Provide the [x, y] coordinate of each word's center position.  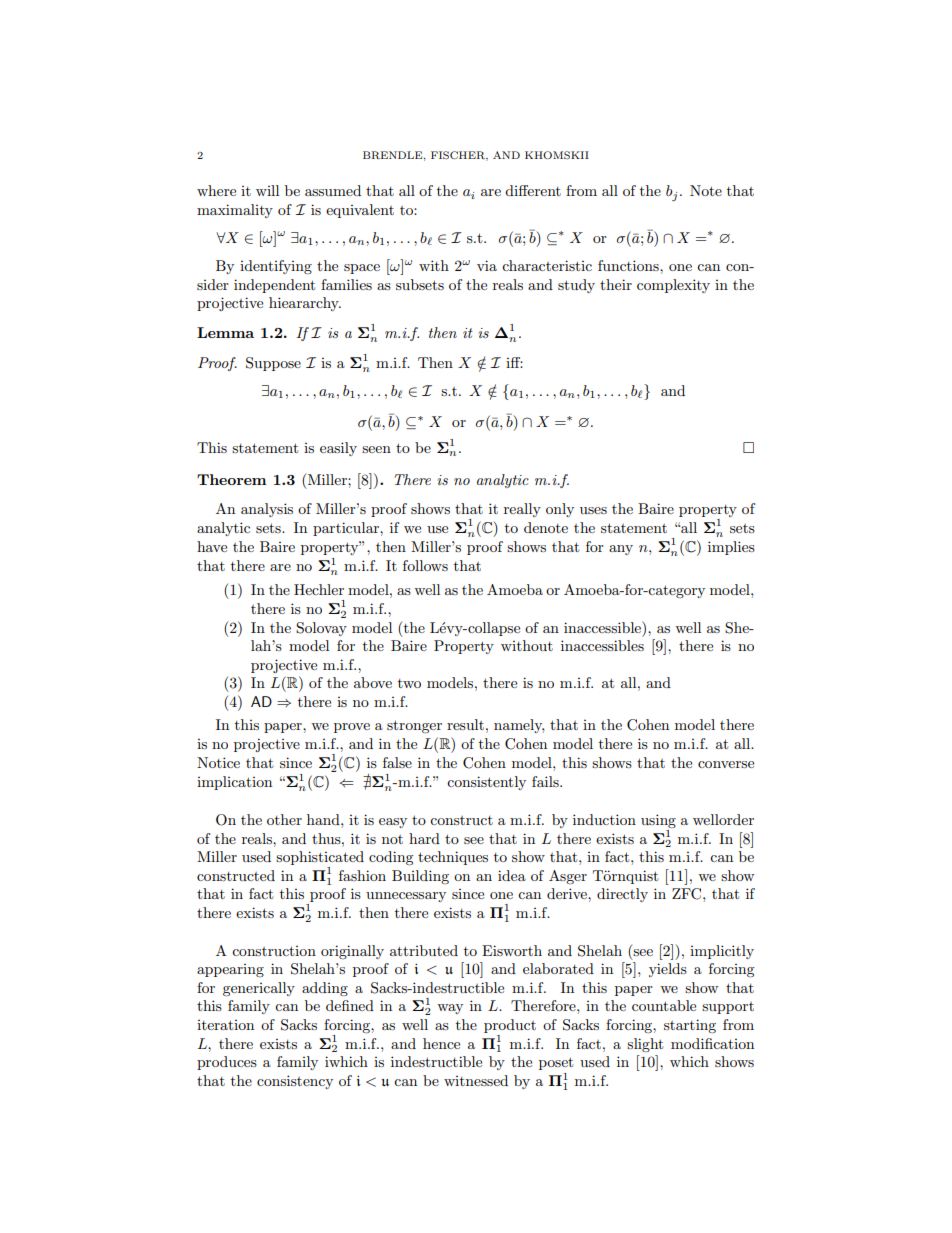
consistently [486, 783]
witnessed [476, 1080]
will [267, 190]
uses [593, 510]
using [658, 822]
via [487, 265]
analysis [267, 510]
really [522, 510]
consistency [295, 1082]
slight [645, 1045]
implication [234, 783]
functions [629, 265]
